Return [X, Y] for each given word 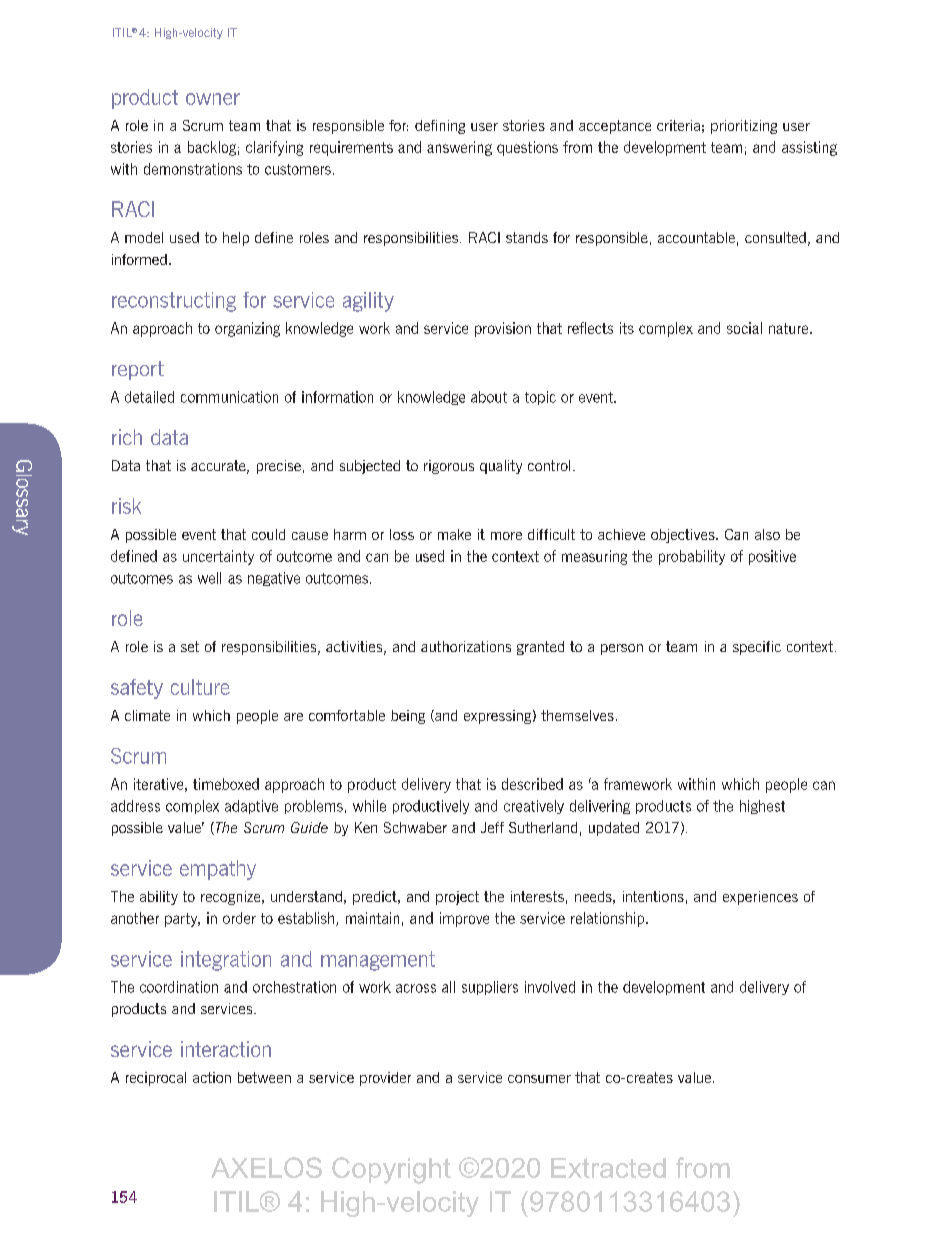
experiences [760, 898]
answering [459, 148]
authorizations [466, 646]
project [457, 898]
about [489, 397]
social [744, 328]
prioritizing [744, 127]
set [190, 646]
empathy [218, 870]
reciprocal [156, 1079]
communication [229, 397]
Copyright [391, 1170]
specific [757, 648]
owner [213, 99]
